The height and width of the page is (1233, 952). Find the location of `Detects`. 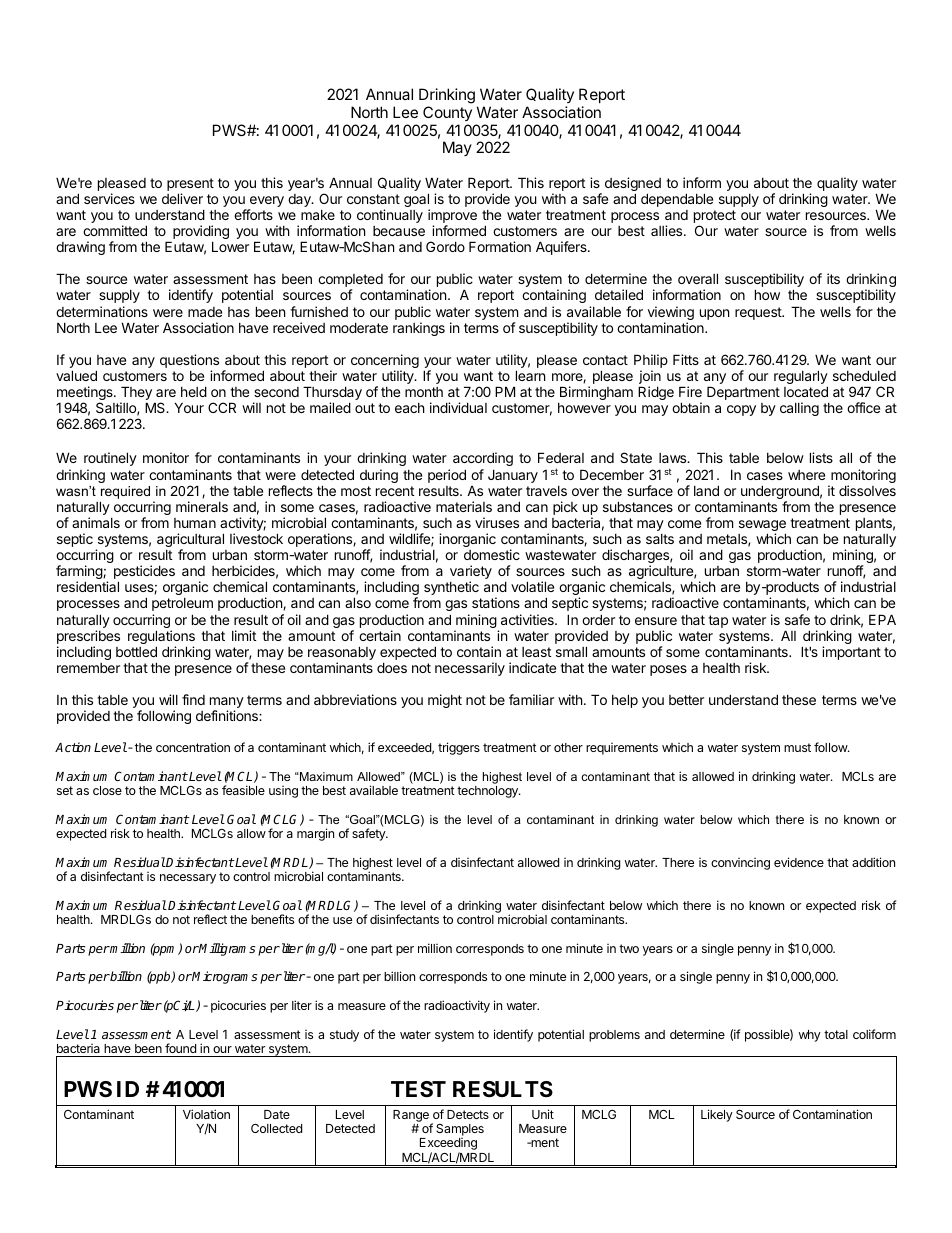

Detects is located at coordinates (468, 1114).
